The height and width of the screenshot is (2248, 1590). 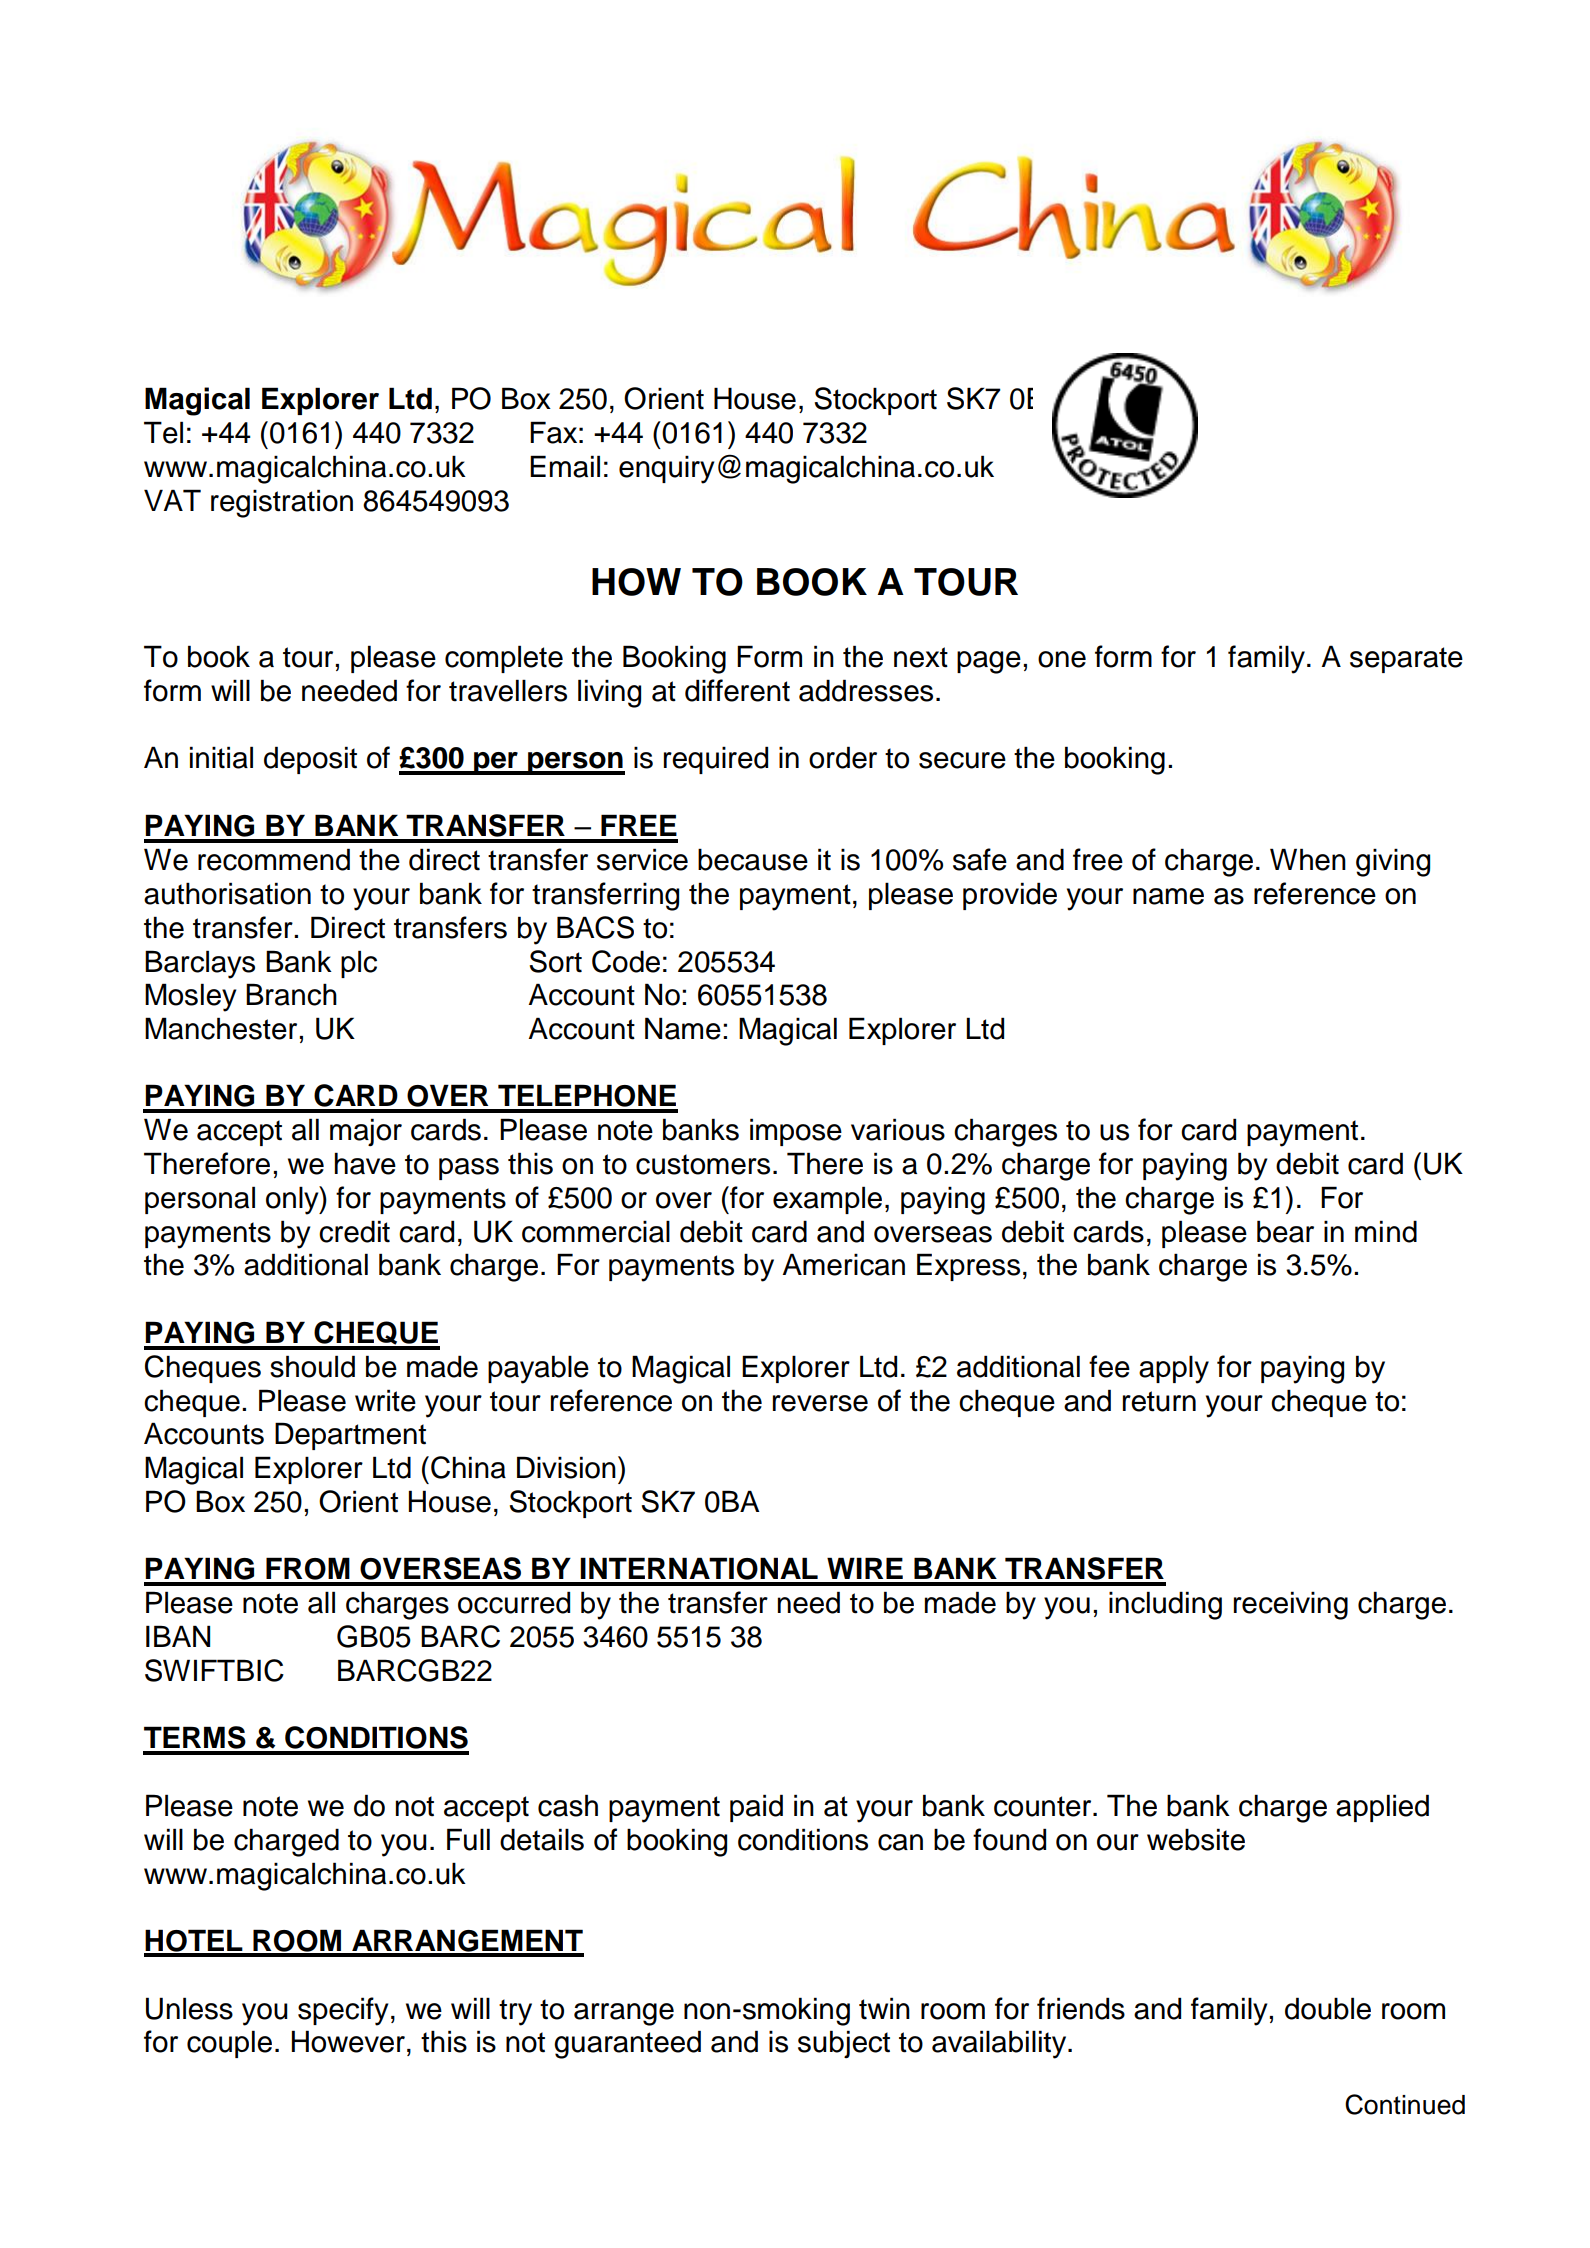 What do you see at coordinates (565, 466) in the screenshot?
I see `Email` at bounding box center [565, 466].
